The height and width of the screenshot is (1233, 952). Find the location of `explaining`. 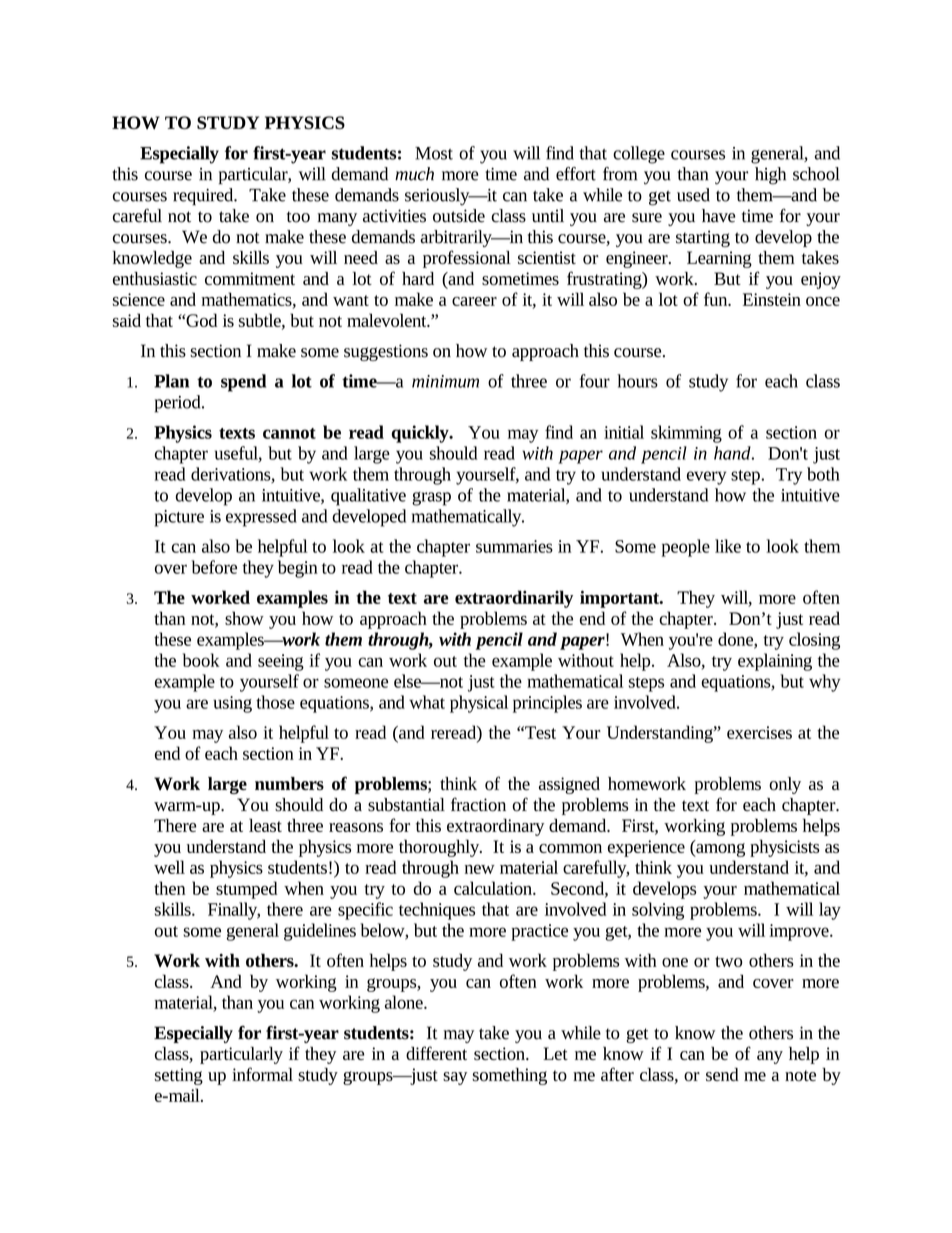

explaining is located at coordinates (775, 662).
